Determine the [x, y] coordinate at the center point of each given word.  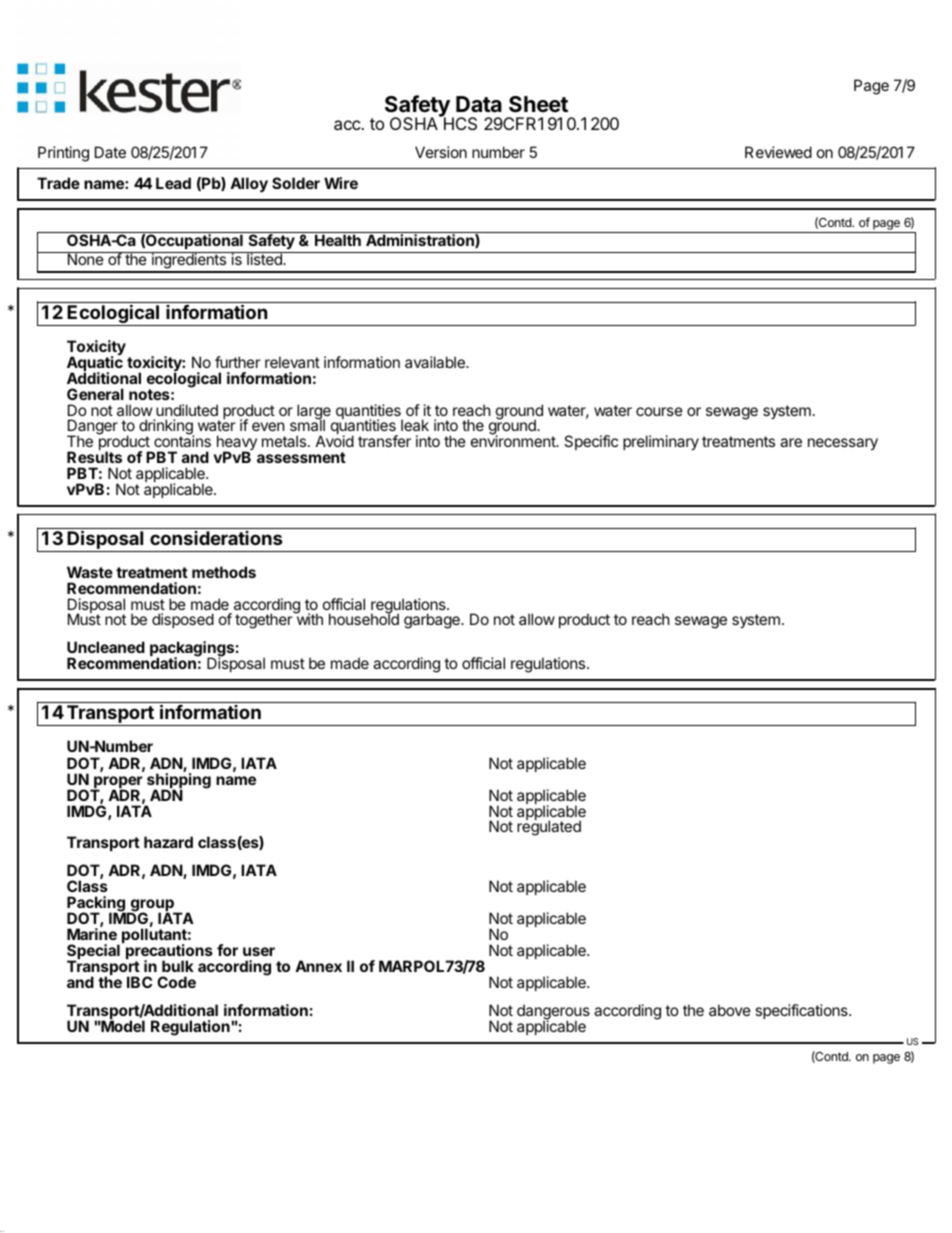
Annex [318, 966]
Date [110, 152]
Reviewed [778, 152]
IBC [139, 982]
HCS [459, 123]
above [730, 1010]
